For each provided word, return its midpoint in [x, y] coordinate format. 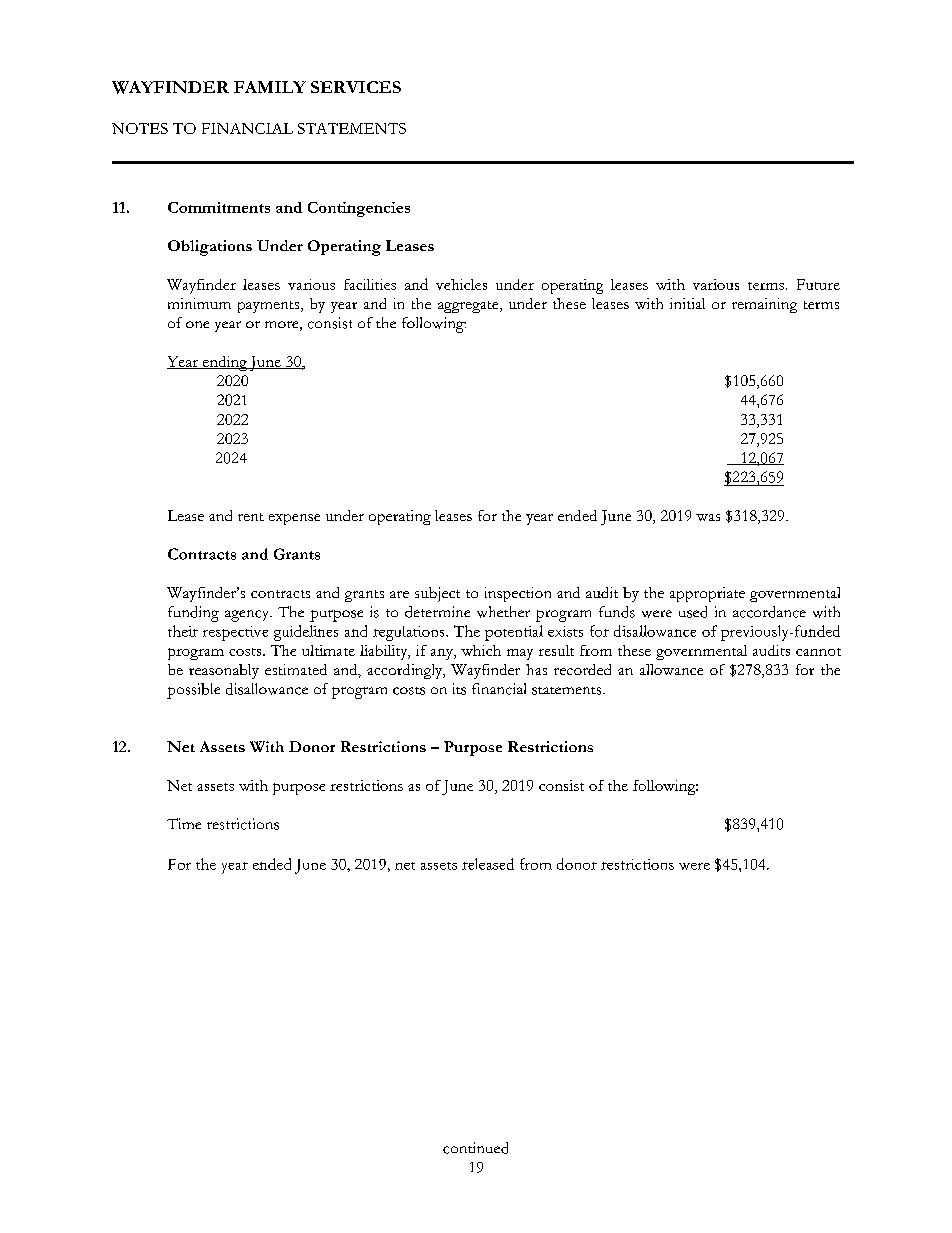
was [708, 517]
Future [818, 284]
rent [251, 517]
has [536, 669]
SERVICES [356, 87]
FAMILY [270, 87]
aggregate [469, 307]
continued [475, 1148]
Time [184, 823]
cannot [818, 652]
